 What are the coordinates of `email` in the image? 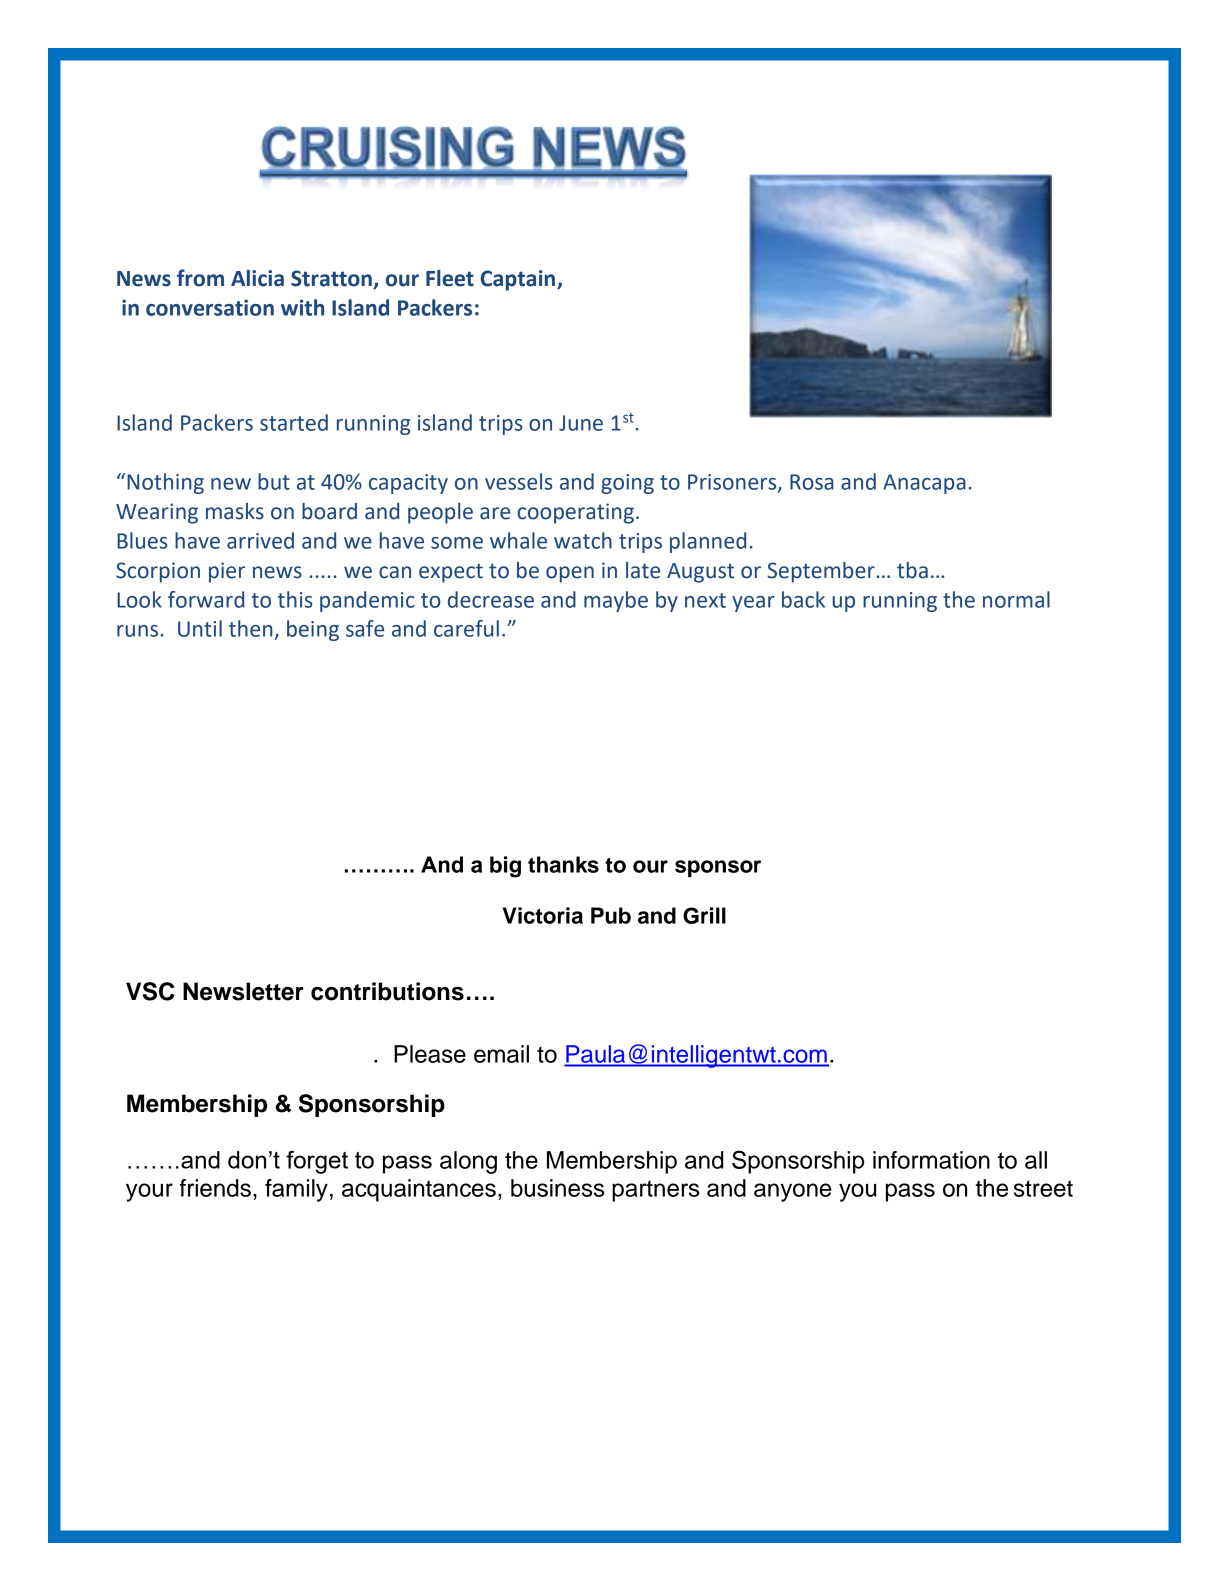 It's located at (501, 1054).
